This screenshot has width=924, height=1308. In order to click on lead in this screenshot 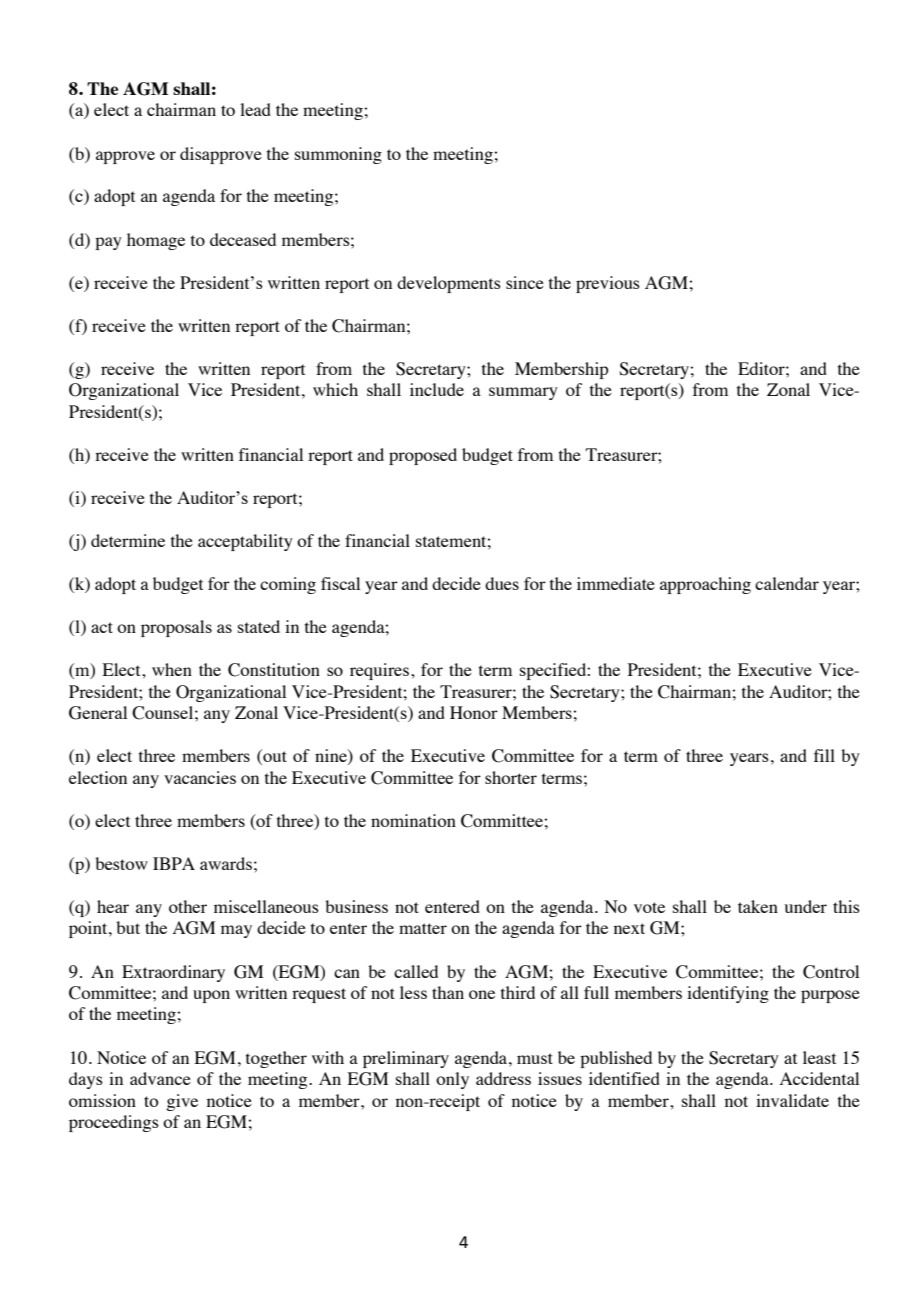, I will do `click(255, 109)`.
